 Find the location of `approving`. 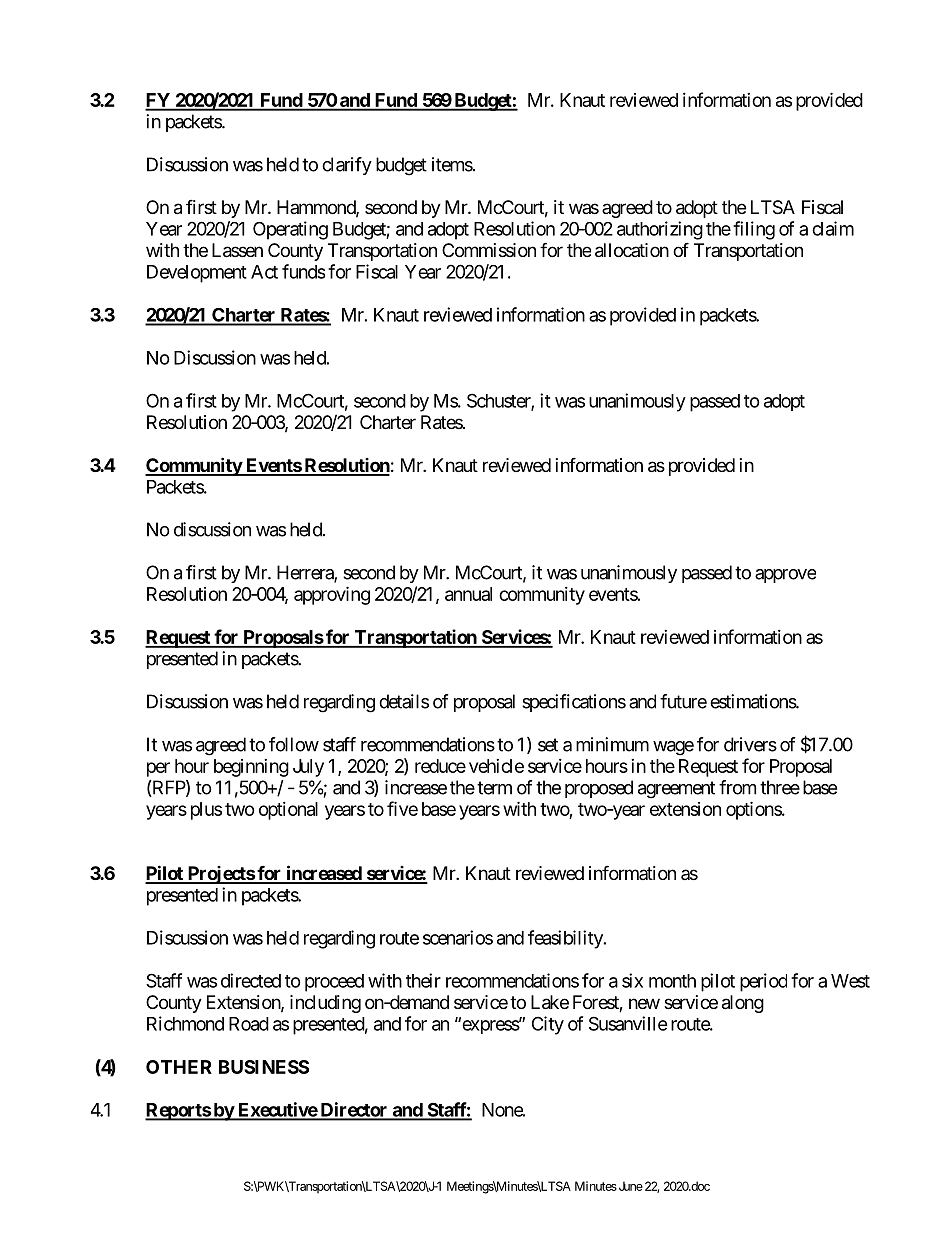

approving is located at coordinates (332, 595).
